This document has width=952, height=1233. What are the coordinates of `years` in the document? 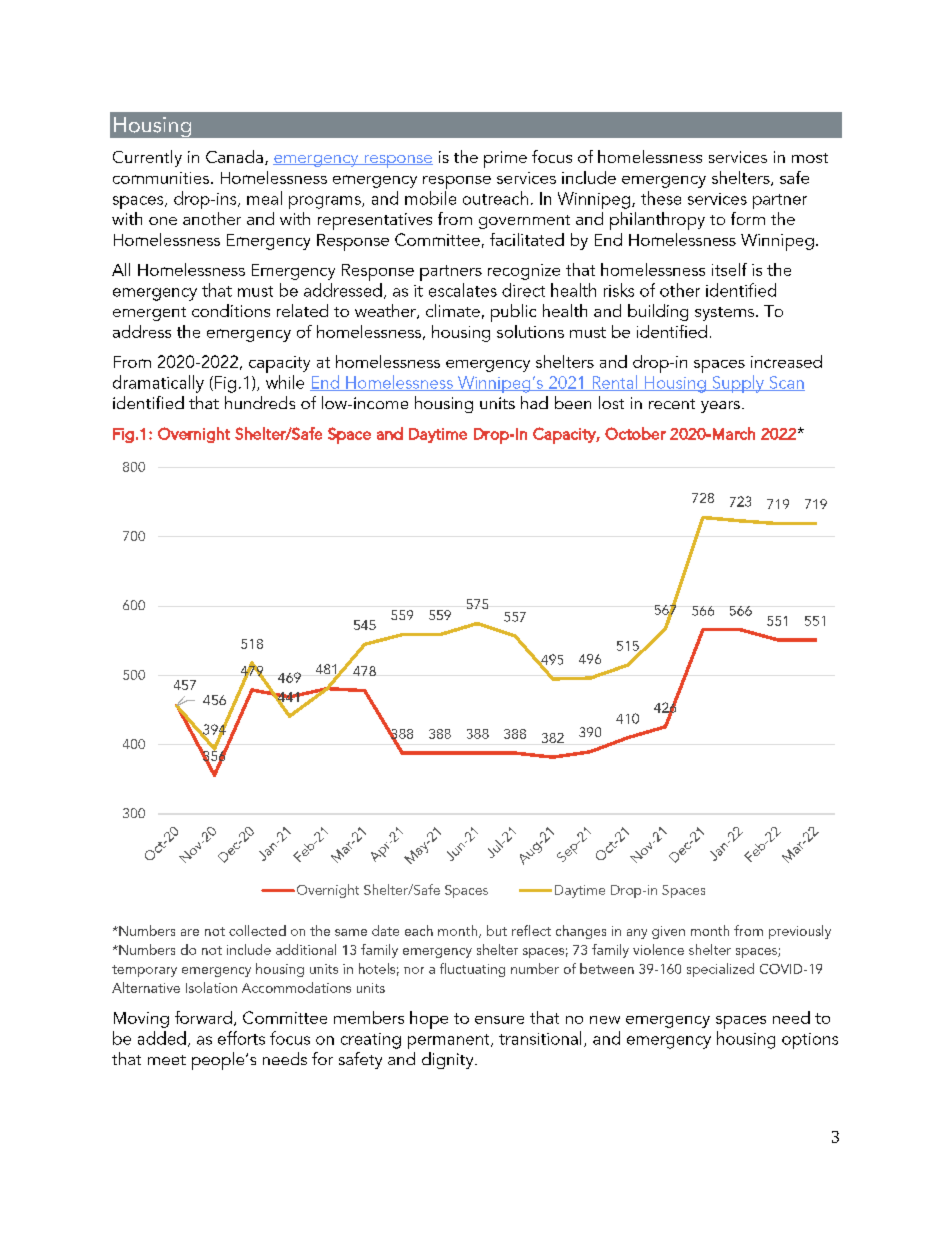 It's located at (720, 407).
